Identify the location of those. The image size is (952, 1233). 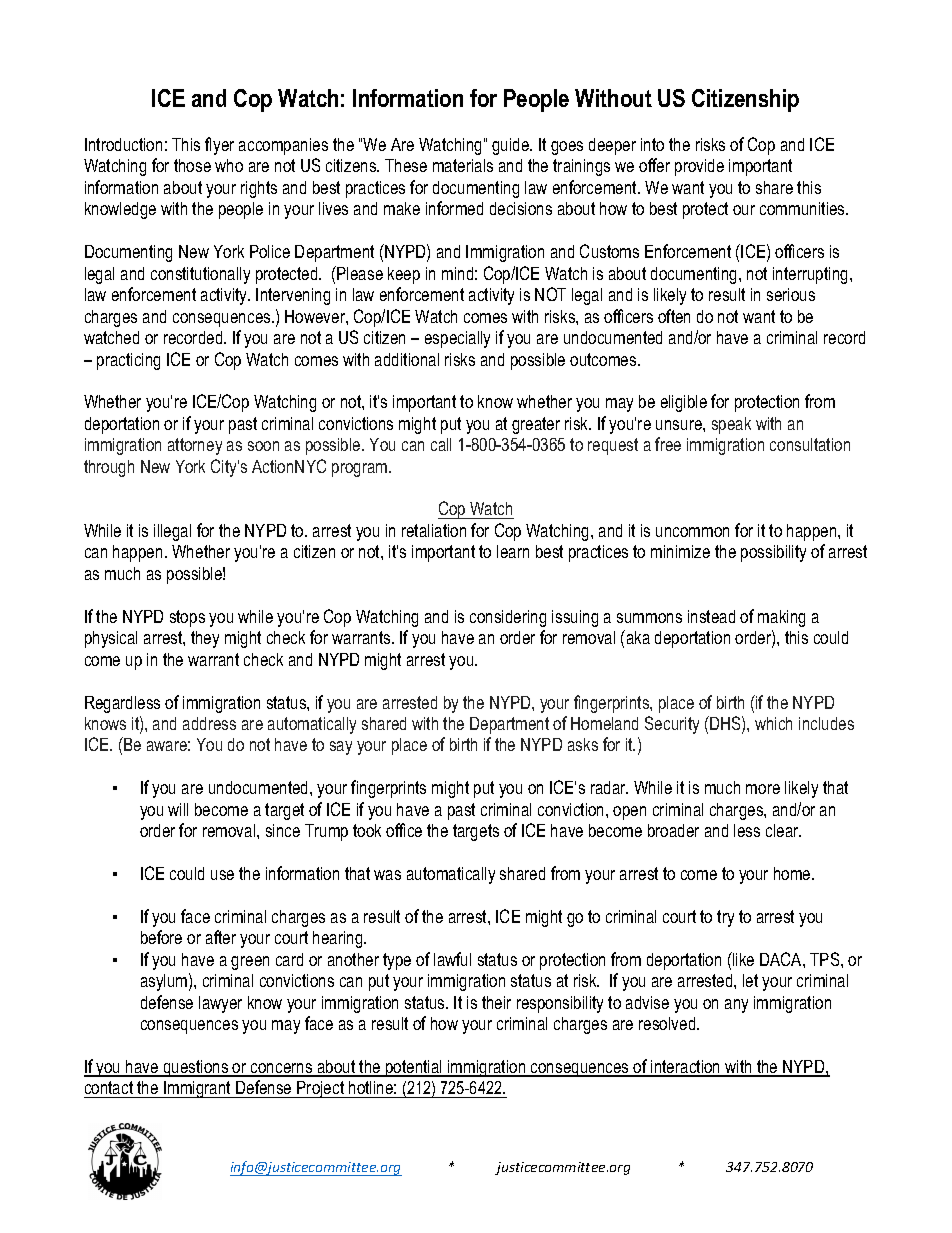
(192, 165).
